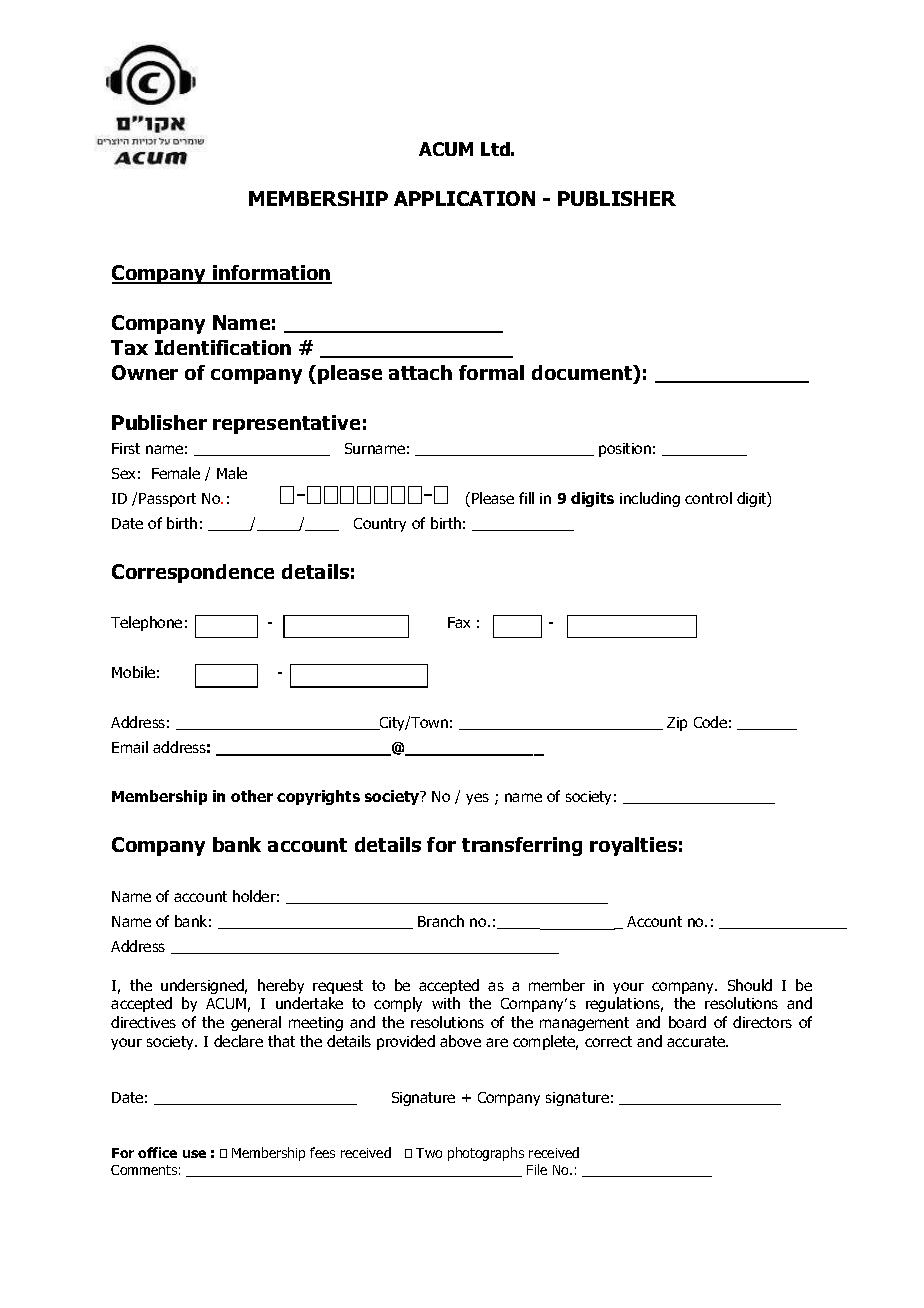 The image size is (924, 1308). I want to click on Branch, so click(441, 921).
